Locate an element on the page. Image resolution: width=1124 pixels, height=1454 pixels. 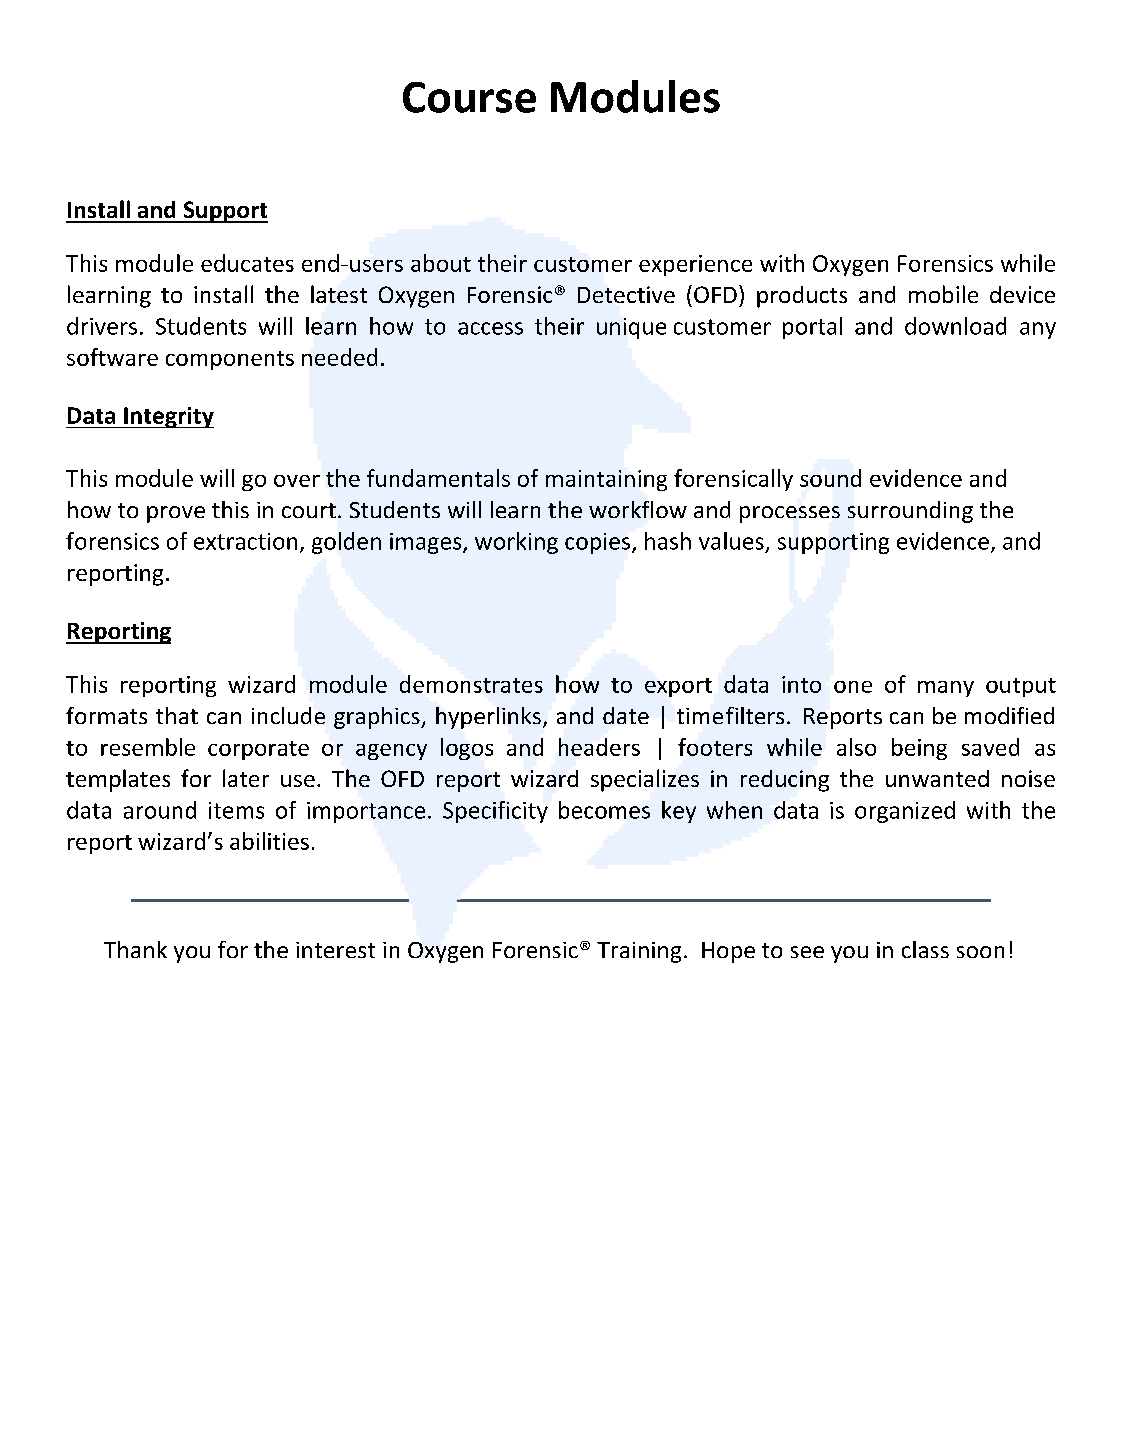
unique is located at coordinates (631, 328).
